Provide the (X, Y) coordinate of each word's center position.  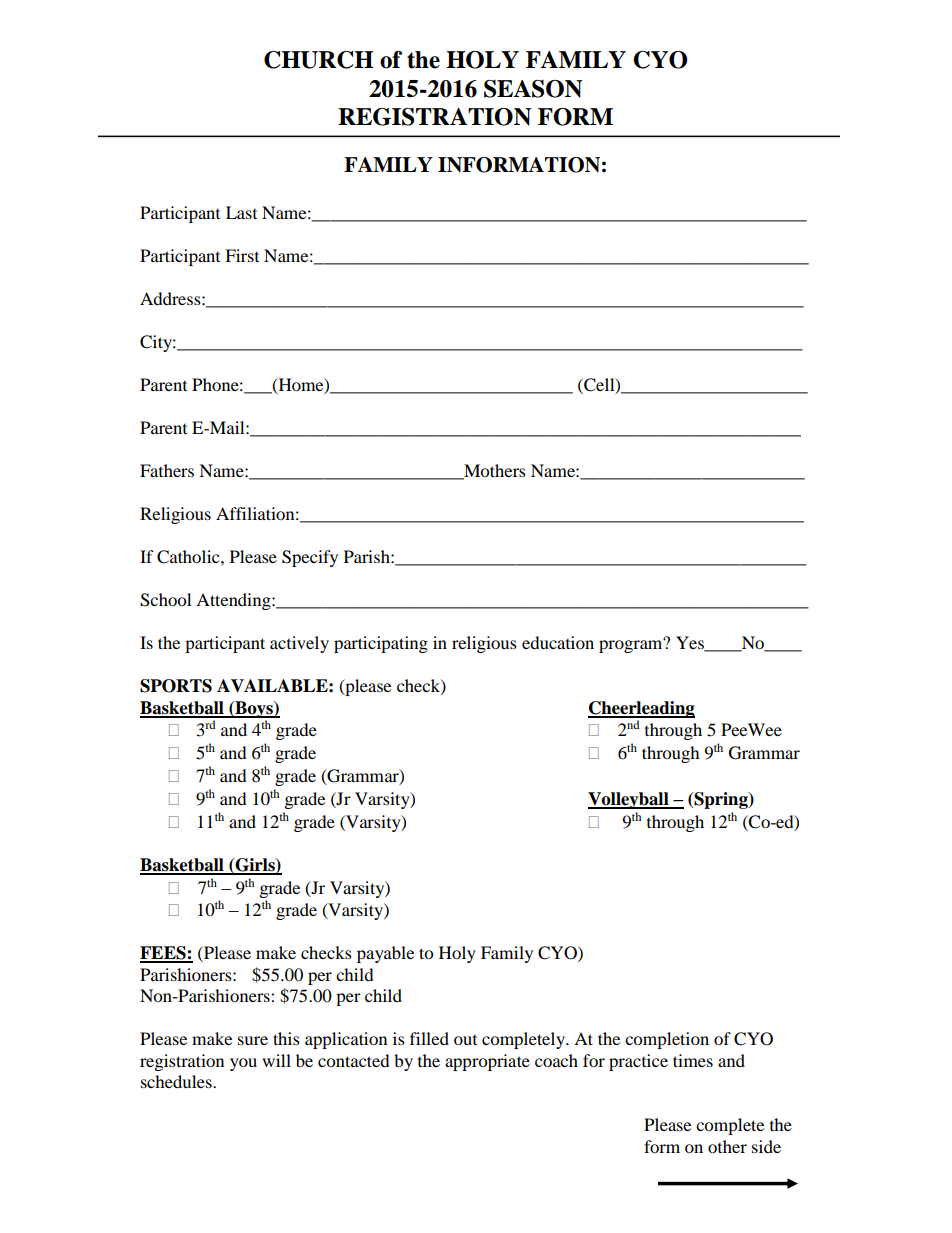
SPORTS (176, 686)
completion (667, 1040)
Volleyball (629, 800)
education (558, 642)
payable (385, 954)
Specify (310, 558)
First (242, 255)
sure (253, 1040)
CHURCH (319, 60)
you (243, 1064)
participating (381, 644)
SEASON (533, 89)
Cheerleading (641, 709)
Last (241, 212)
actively (299, 644)
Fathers (167, 470)
